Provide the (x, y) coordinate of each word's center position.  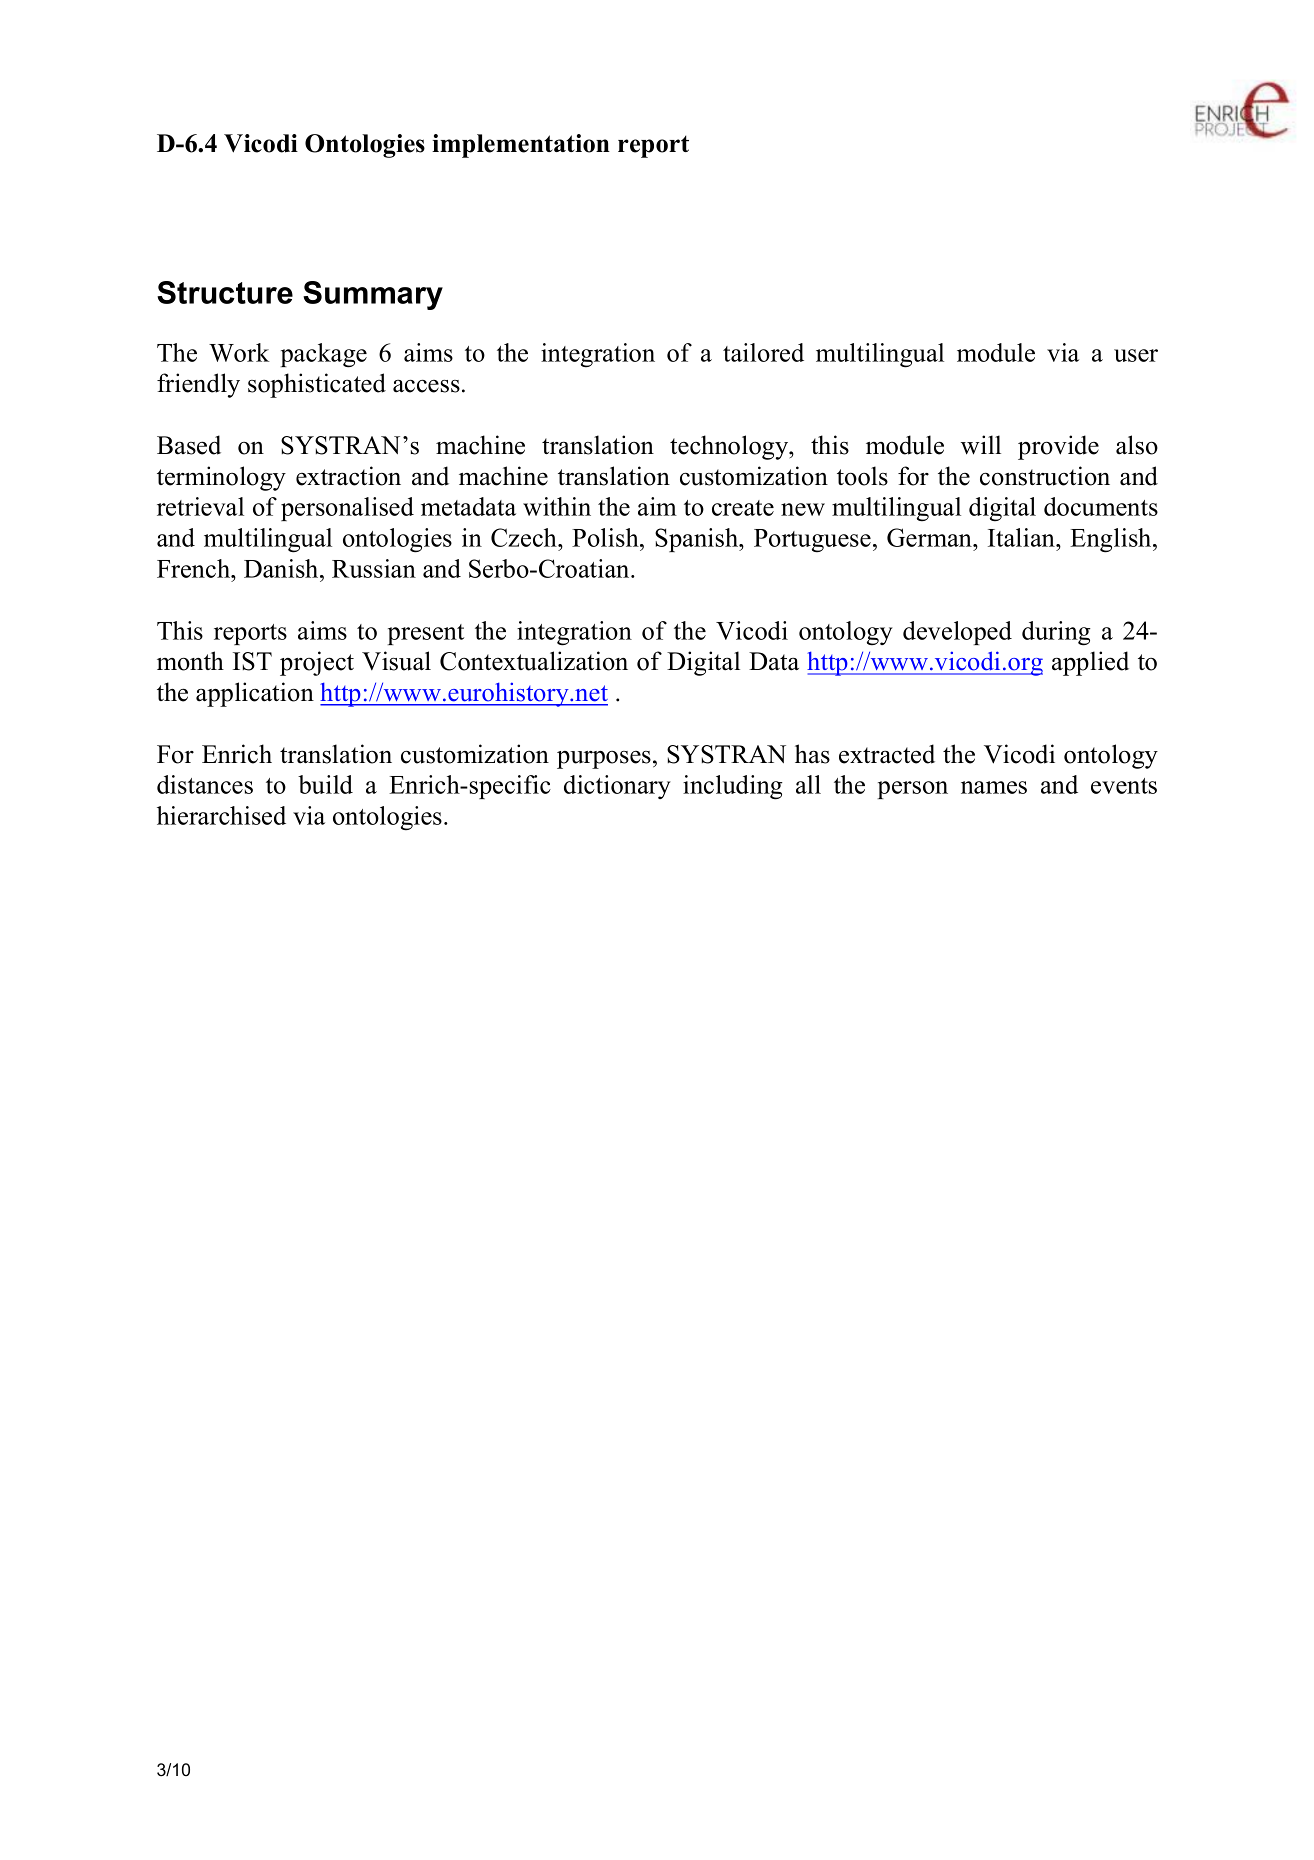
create (743, 508)
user (1136, 355)
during (1056, 633)
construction (1045, 476)
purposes (604, 760)
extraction (348, 476)
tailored (763, 352)
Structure (225, 292)
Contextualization (534, 661)
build (325, 784)
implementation (521, 146)
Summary (373, 295)
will (981, 445)
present (426, 634)
